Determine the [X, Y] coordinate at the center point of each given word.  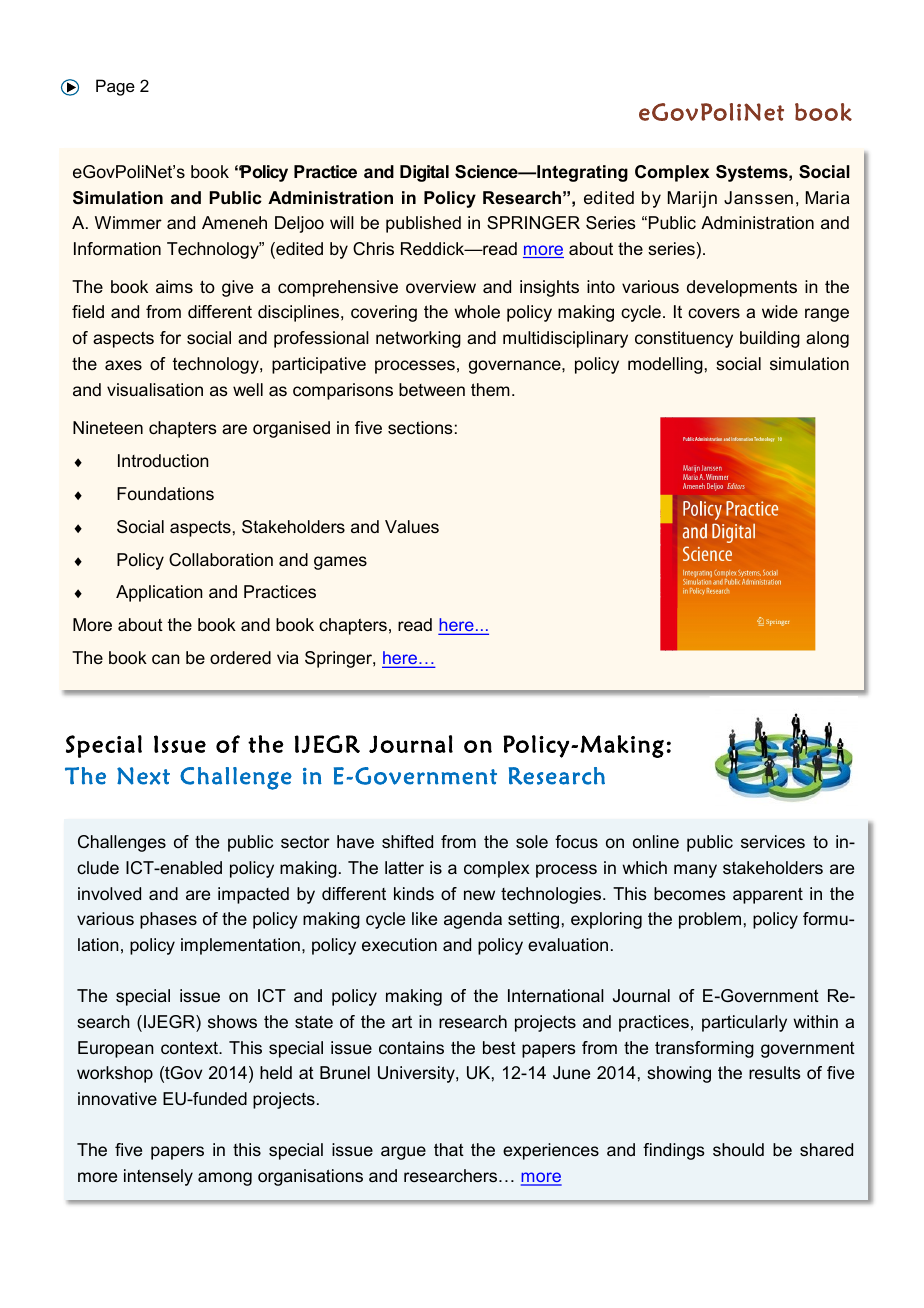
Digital [424, 173]
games [340, 563]
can [166, 659]
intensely [158, 1177]
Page [115, 87]
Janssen [758, 197]
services [773, 841]
